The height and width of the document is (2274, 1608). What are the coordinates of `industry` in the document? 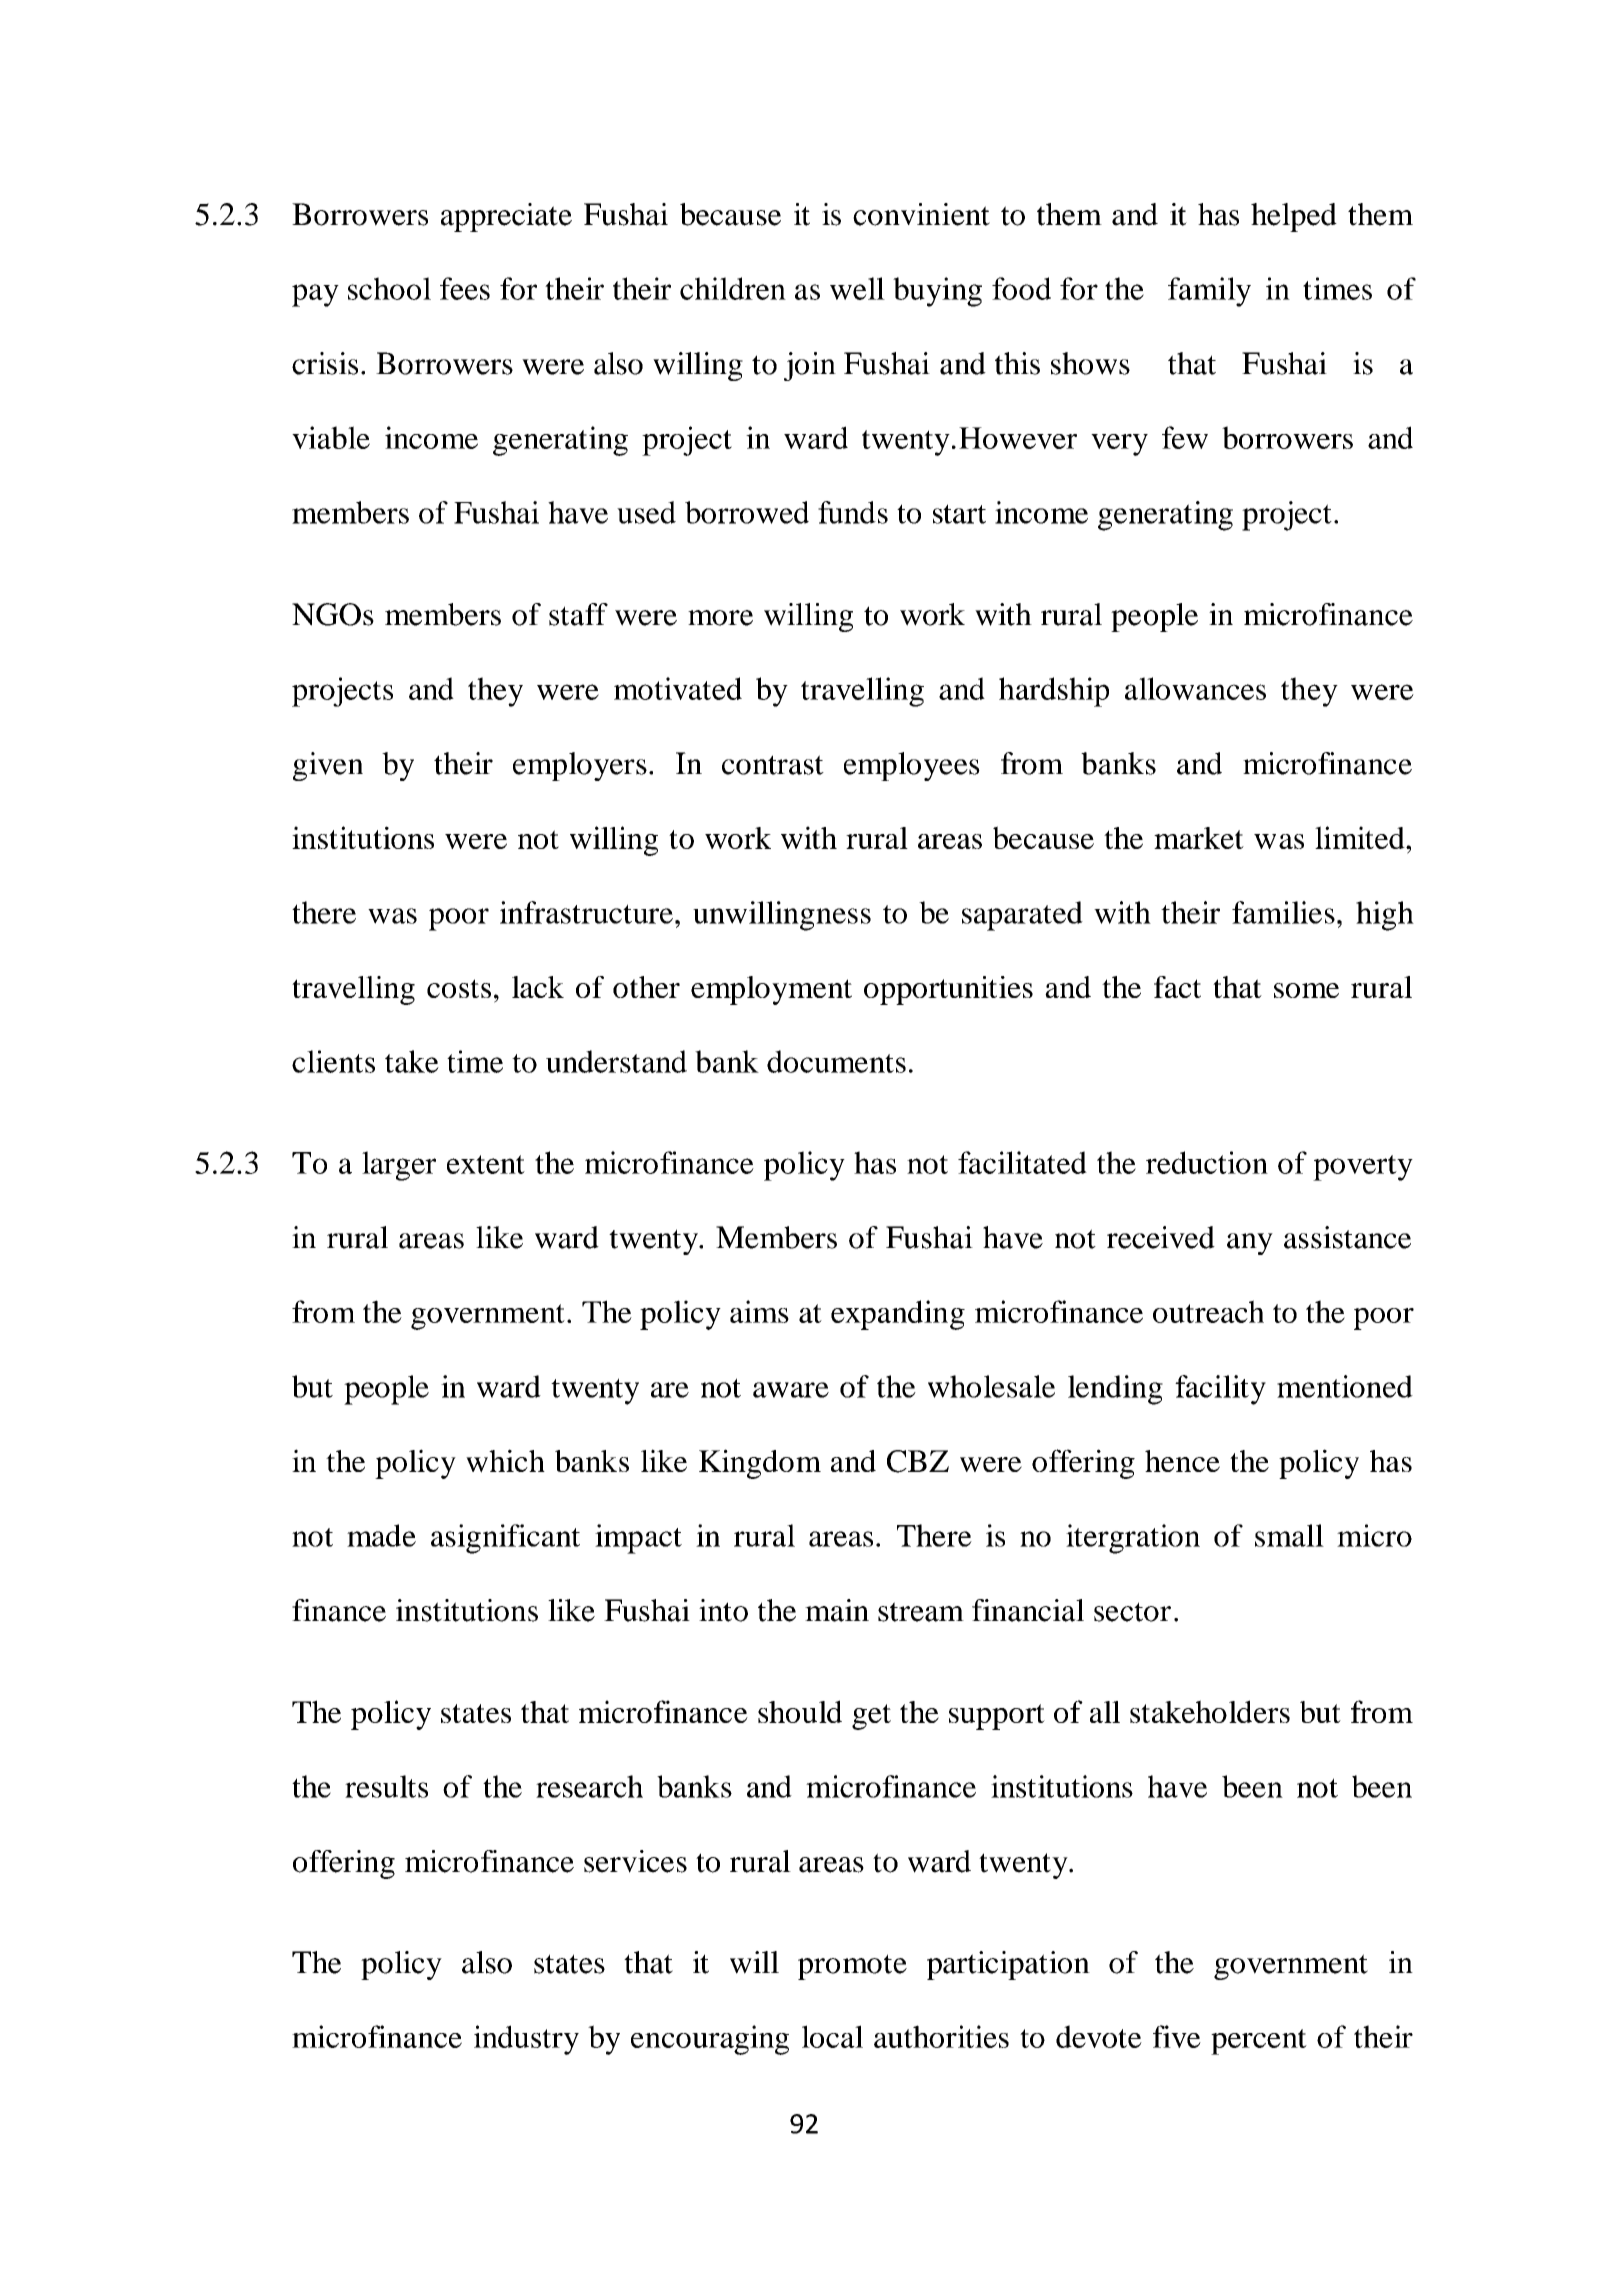 It's located at (526, 2040).
